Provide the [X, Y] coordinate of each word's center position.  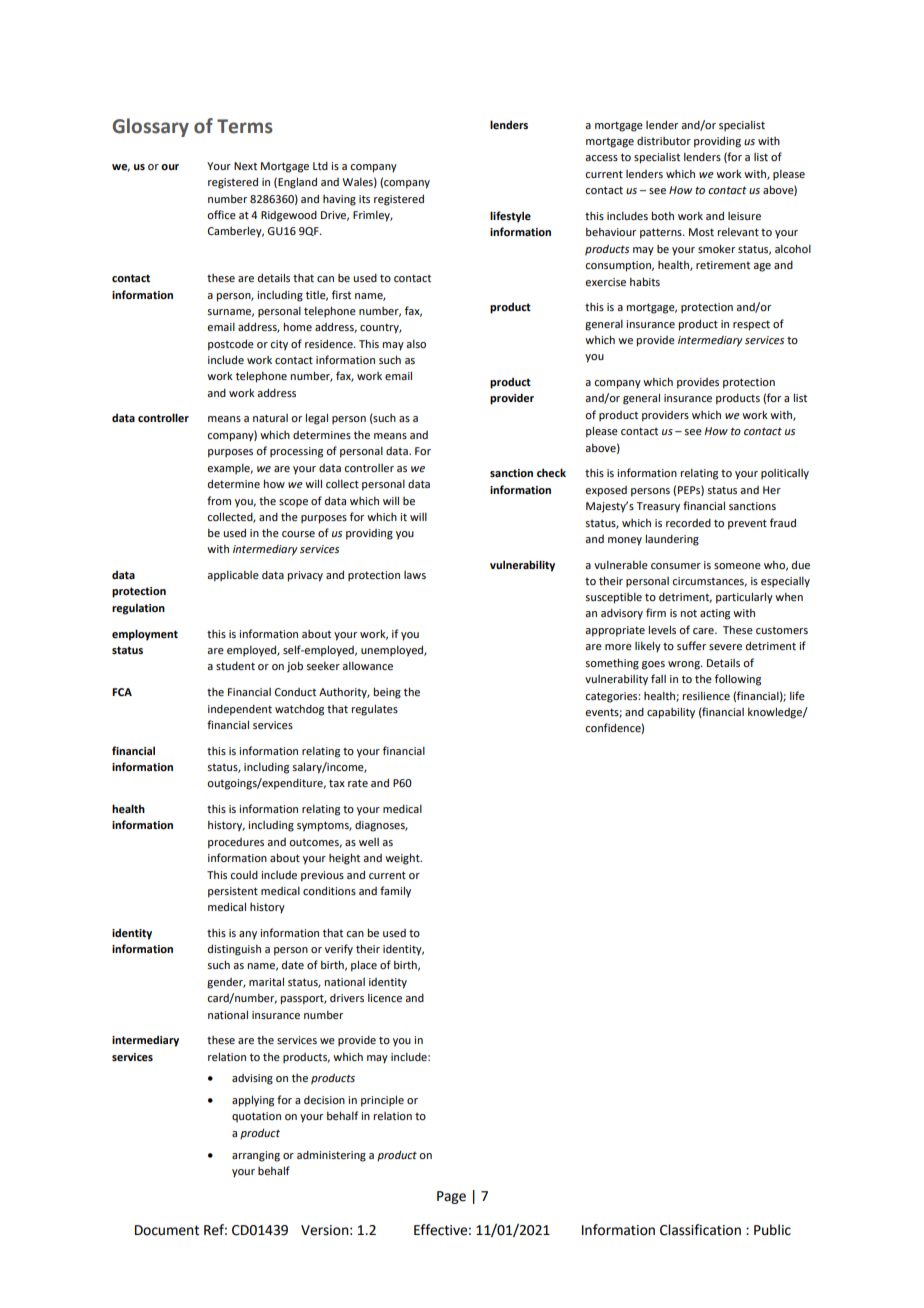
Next [245, 166]
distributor [664, 141]
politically [785, 474]
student [235, 666]
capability [671, 713]
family [395, 892]
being [387, 693]
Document [167, 1230]
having [339, 200]
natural [270, 418]
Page [451, 1197]
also [416, 344]
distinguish [234, 950]
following [738, 680]
